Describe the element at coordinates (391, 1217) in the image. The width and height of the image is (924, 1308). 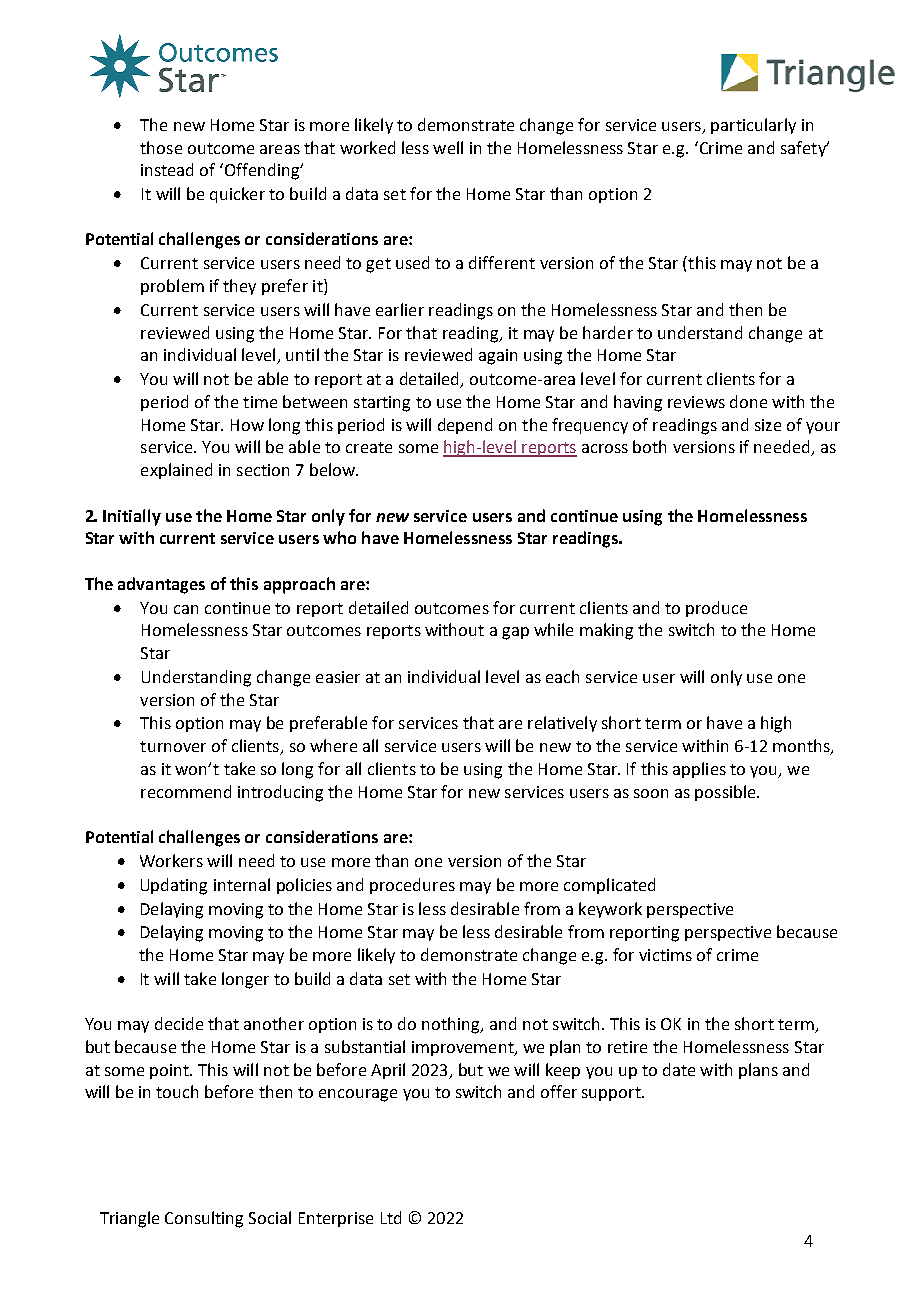
I see `Ltd` at that location.
